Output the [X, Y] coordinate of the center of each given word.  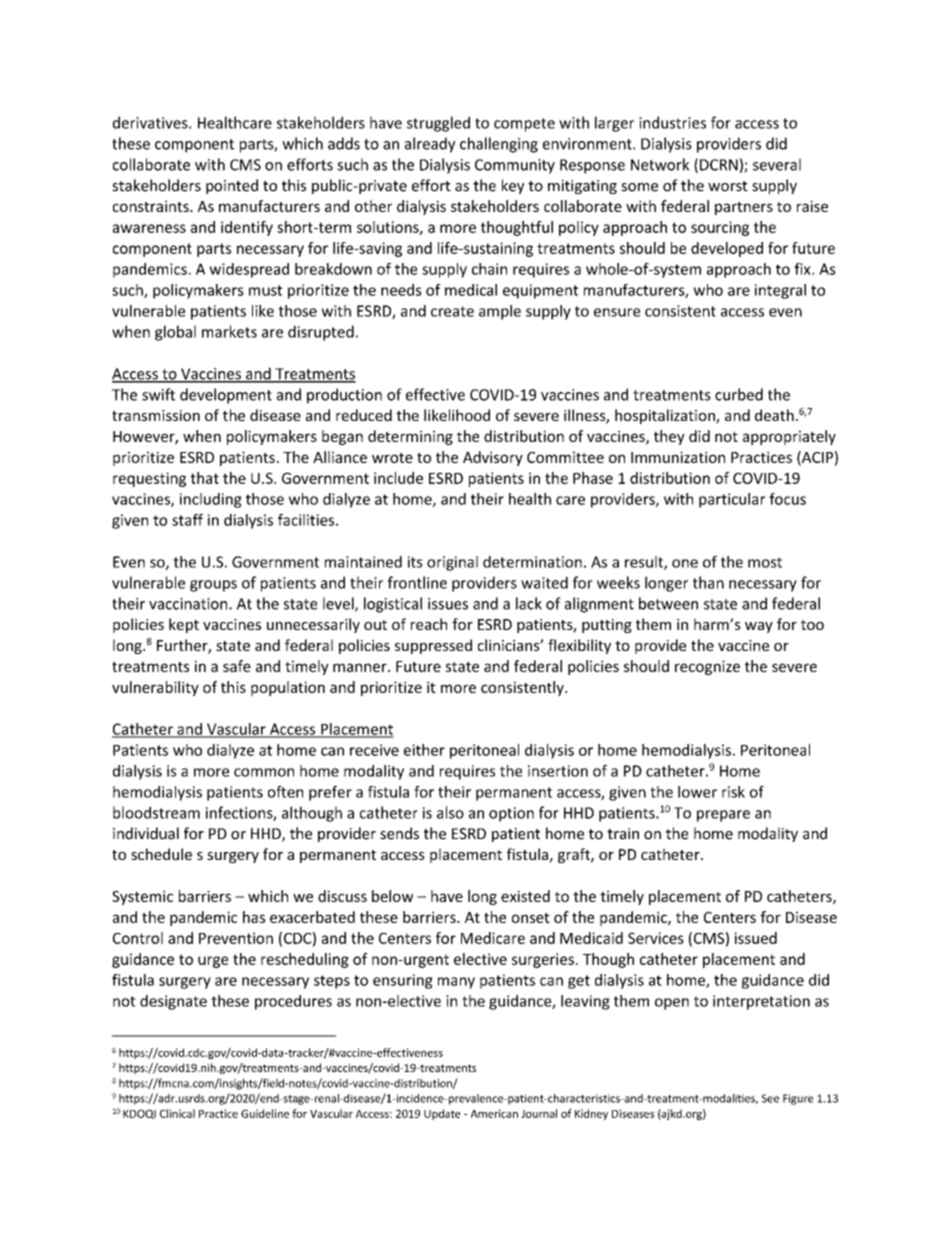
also [450, 812]
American [494, 1113]
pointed [232, 186]
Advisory [493, 458]
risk [733, 792]
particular [732, 500]
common [264, 772]
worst [728, 186]
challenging [499, 145]
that [204, 478]
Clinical [177, 1113]
